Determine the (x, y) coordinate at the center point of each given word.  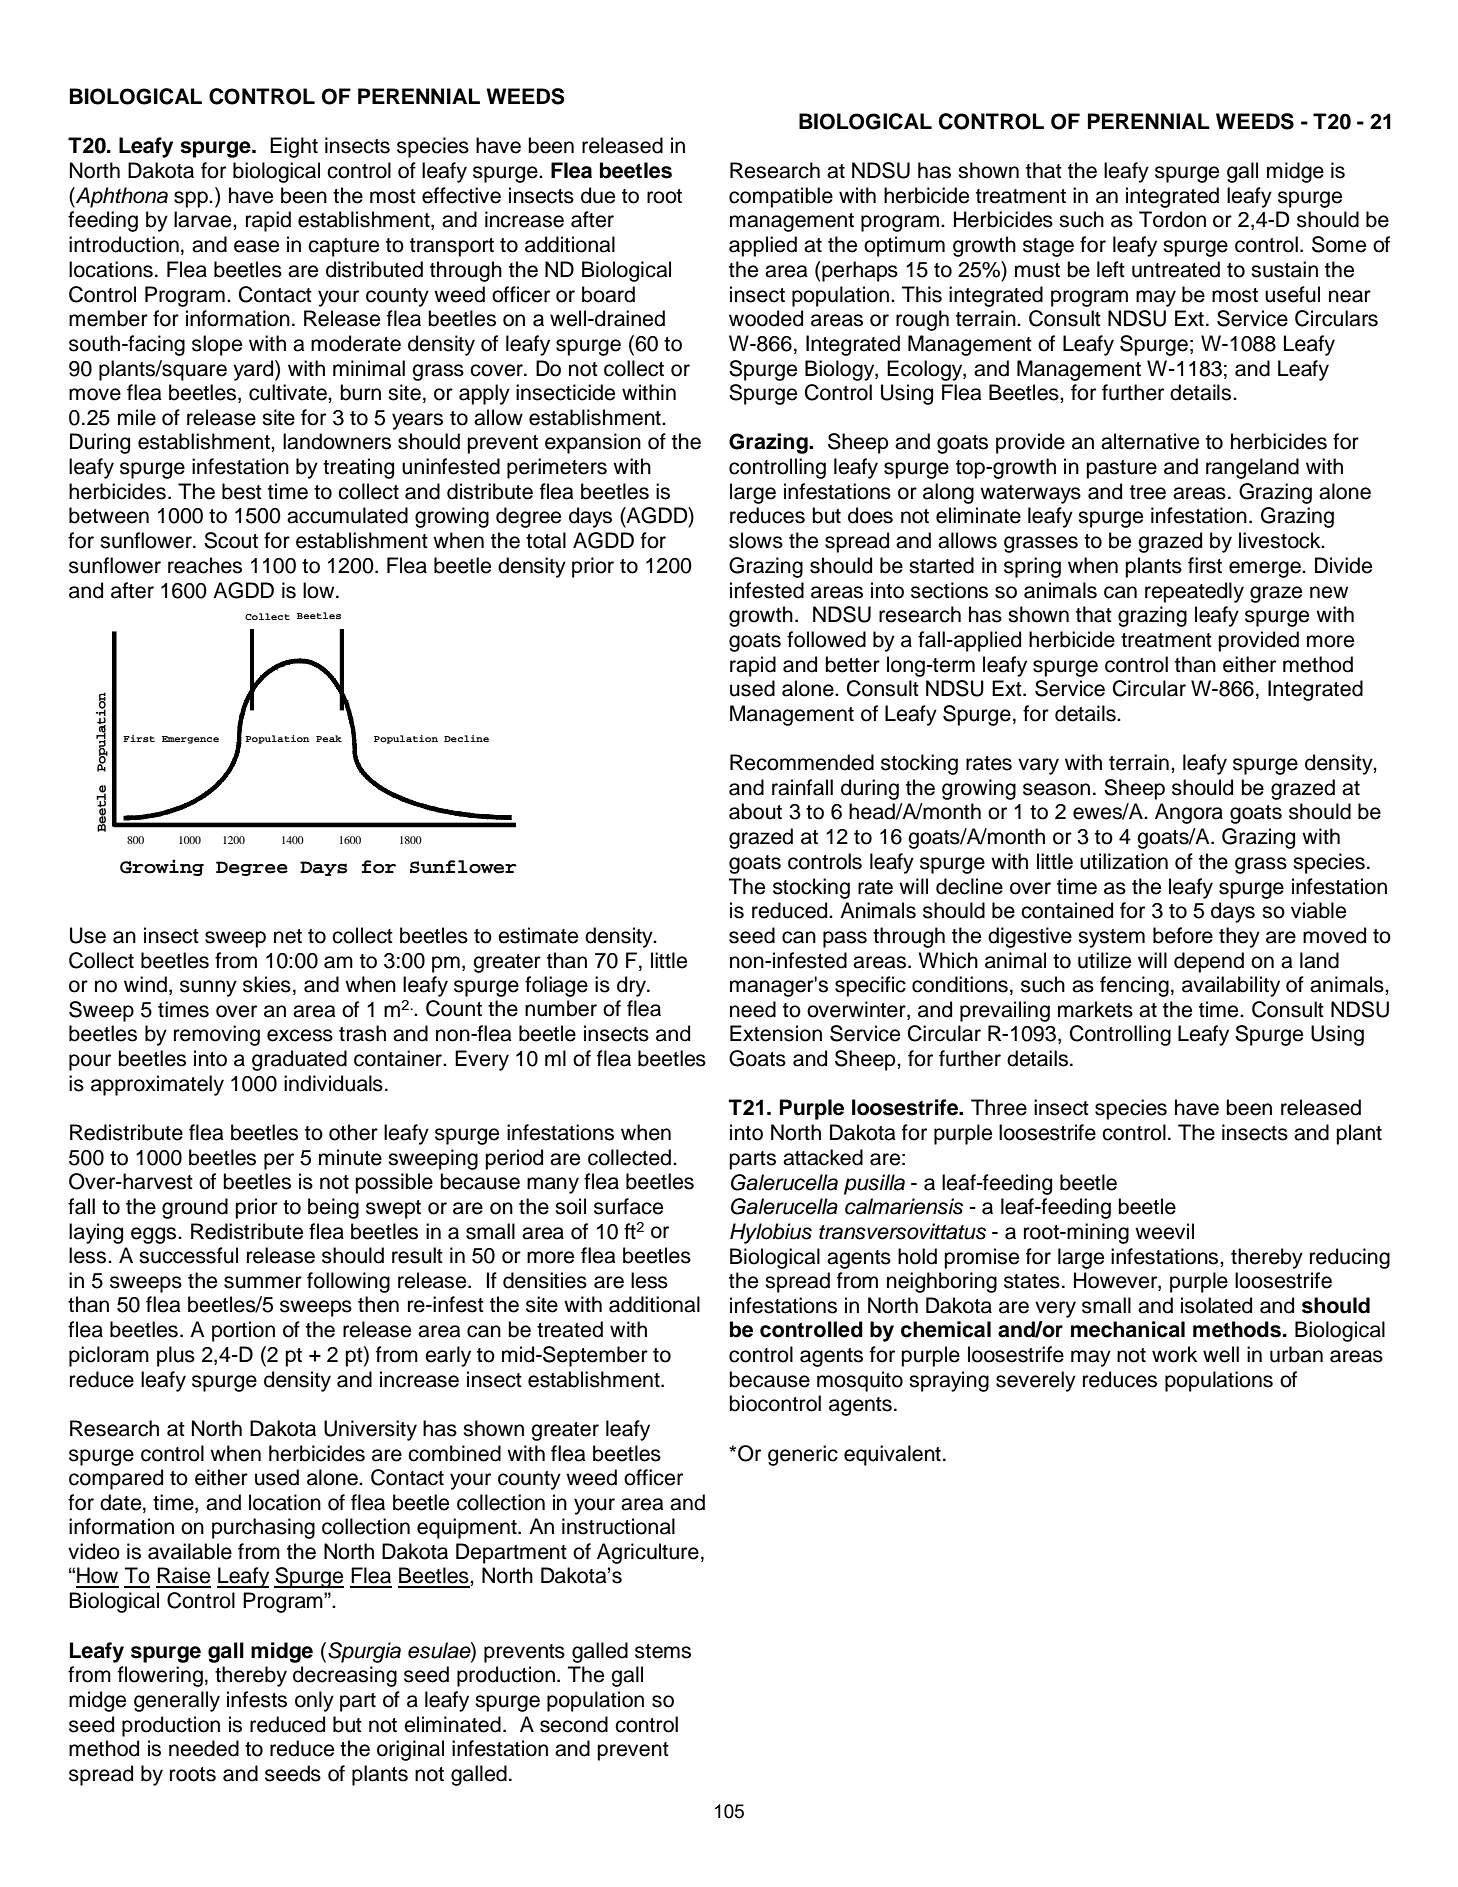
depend (1209, 962)
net (288, 936)
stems (663, 1651)
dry (633, 986)
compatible (781, 197)
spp (192, 199)
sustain (1284, 269)
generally (177, 1701)
